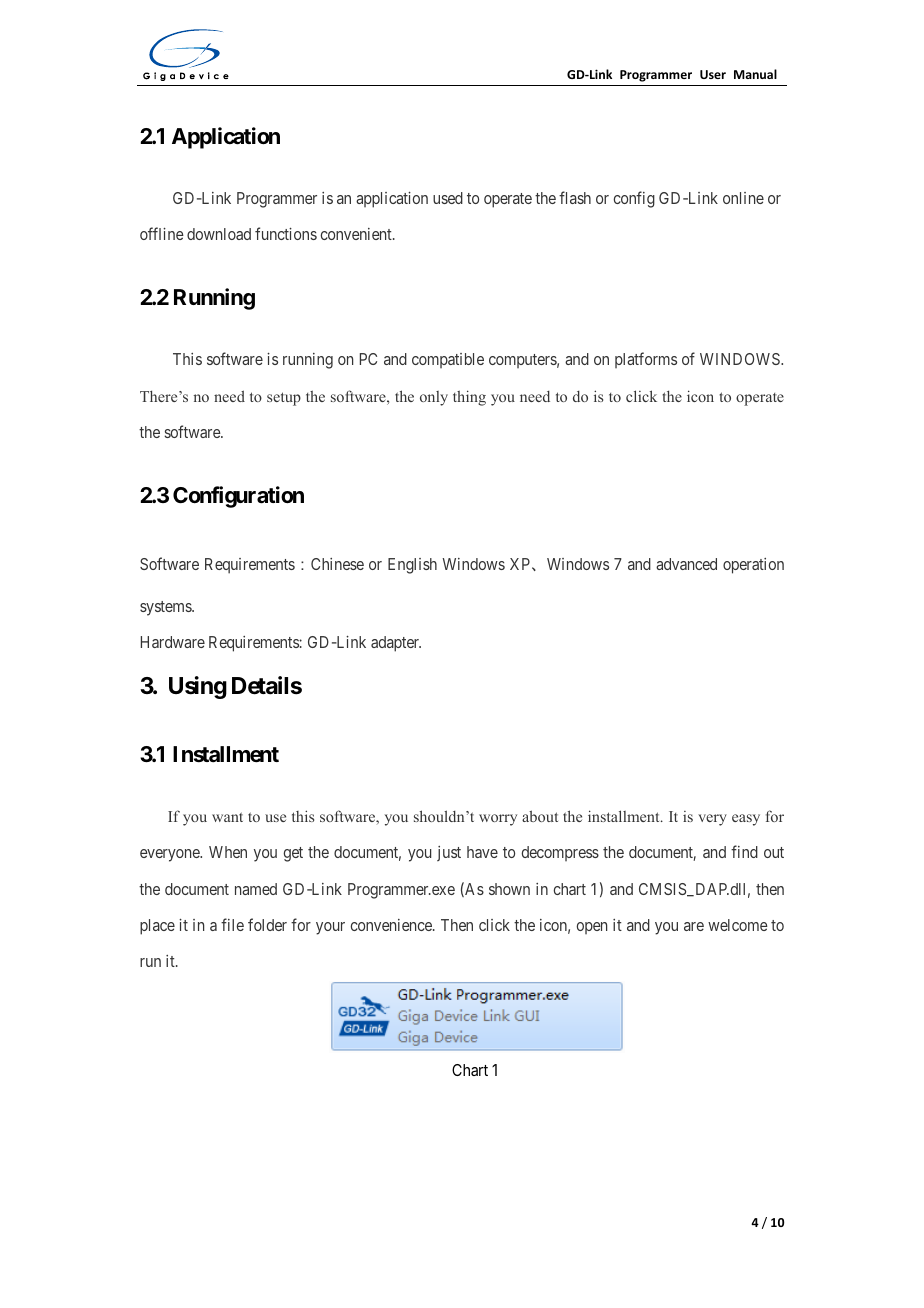  I want to click on Hardware, so click(173, 642).
